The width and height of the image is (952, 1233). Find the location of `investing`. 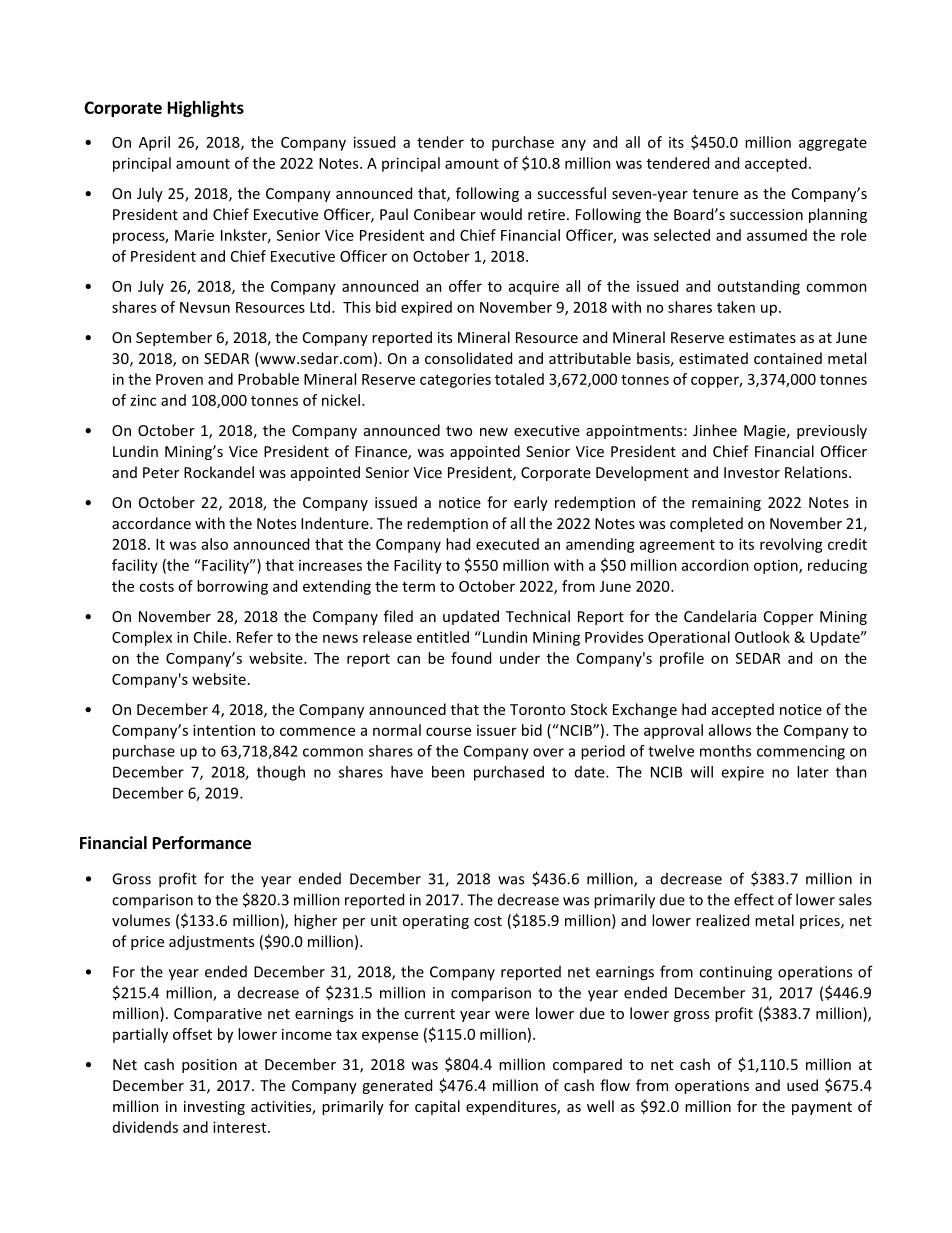

investing is located at coordinates (214, 1108).
